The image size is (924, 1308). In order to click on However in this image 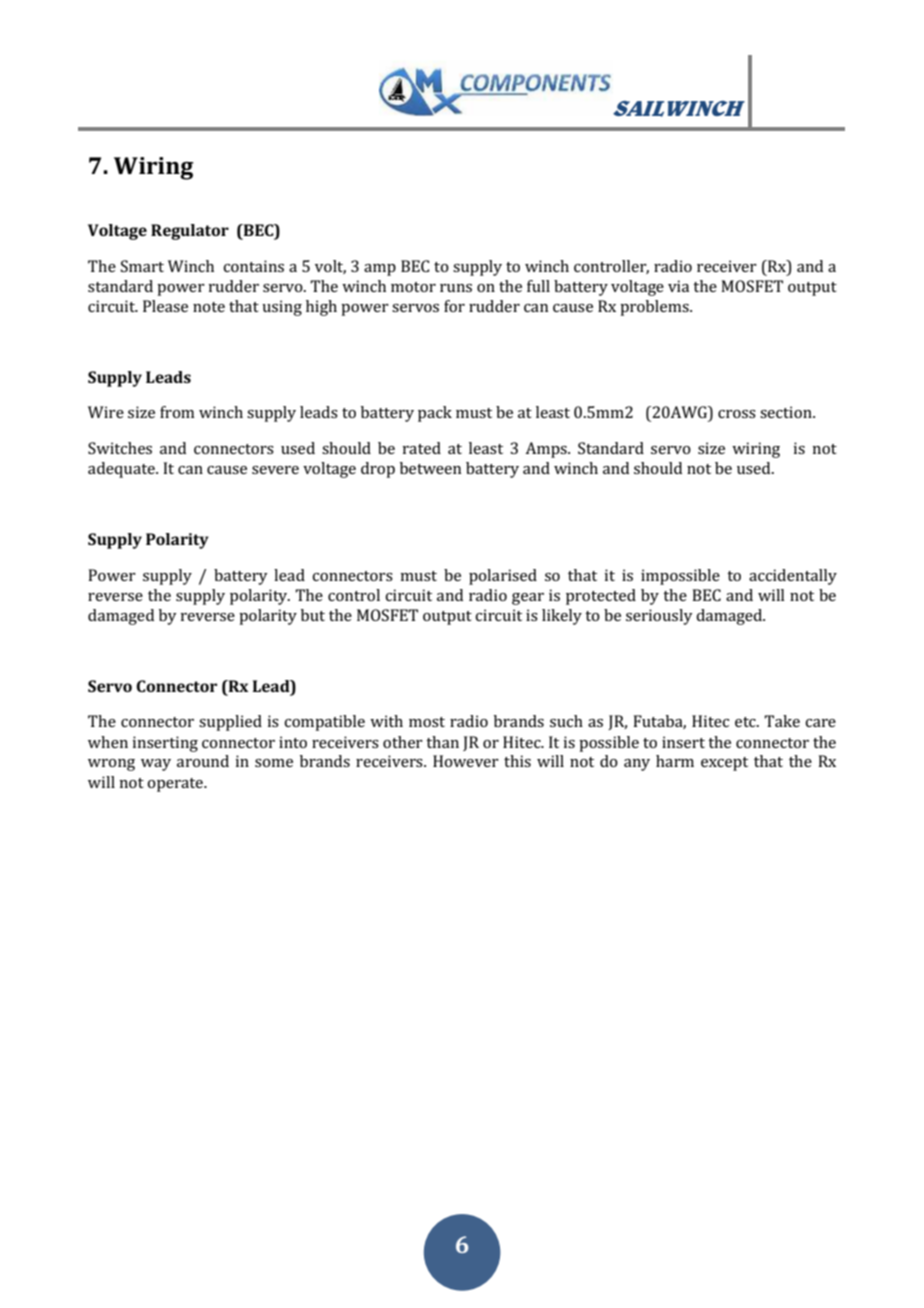, I will do `click(466, 761)`.
